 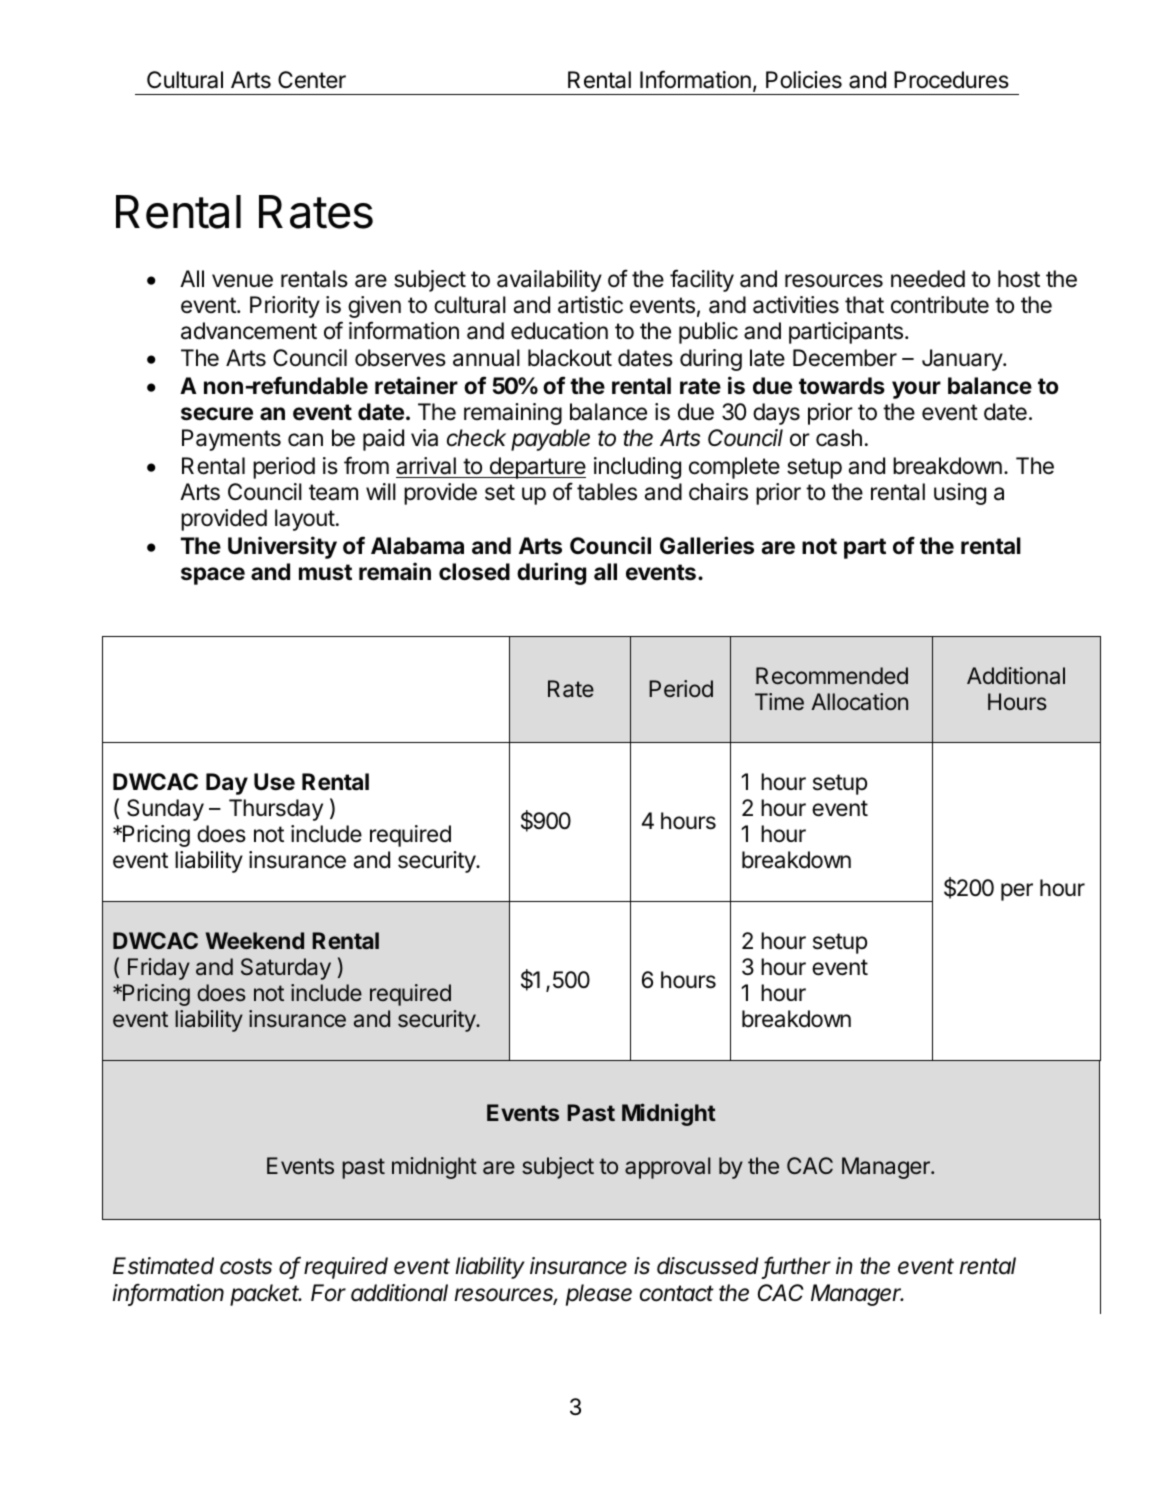 What do you see at coordinates (951, 80) in the screenshot?
I see `Procedures` at bounding box center [951, 80].
